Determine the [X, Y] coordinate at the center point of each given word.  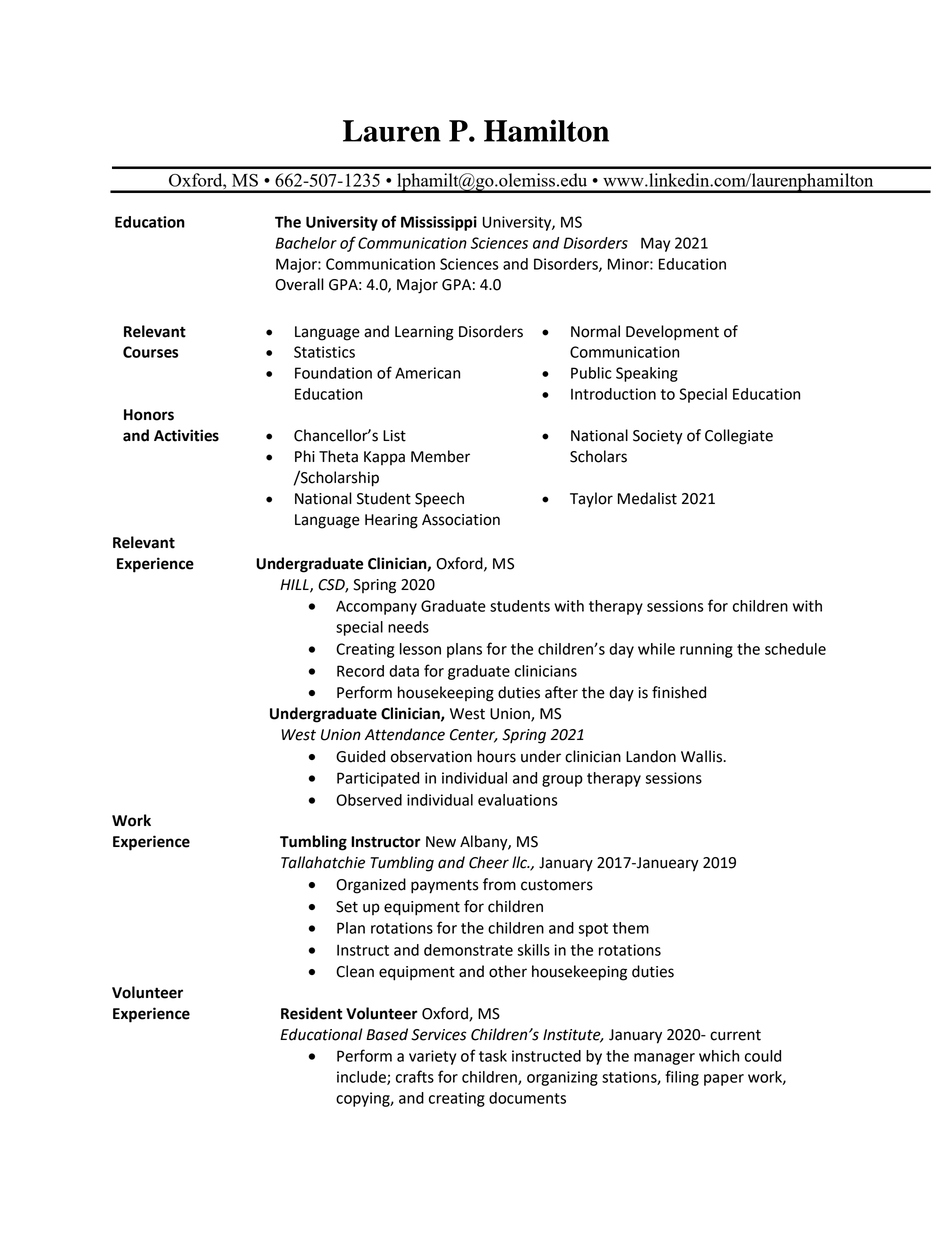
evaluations [518, 800]
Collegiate [739, 437]
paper [724, 1080]
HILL [295, 585]
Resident [311, 1013]
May [655, 244]
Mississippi [439, 223]
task [493, 1056]
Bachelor [306, 243]
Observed [369, 800]
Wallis [703, 756]
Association [461, 520]
